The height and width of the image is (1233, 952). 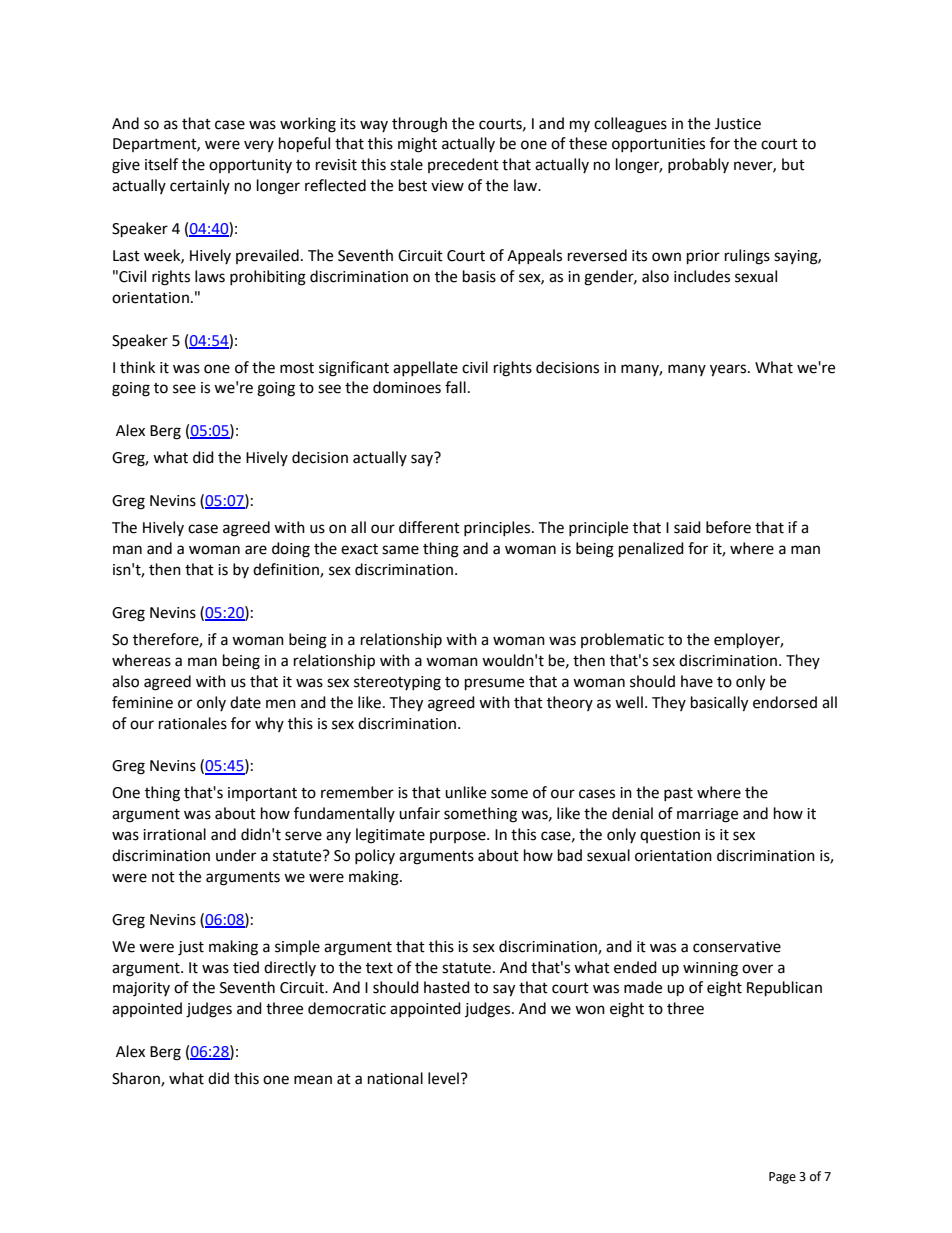 I want to click on level, so click(x=443, y=1078).
